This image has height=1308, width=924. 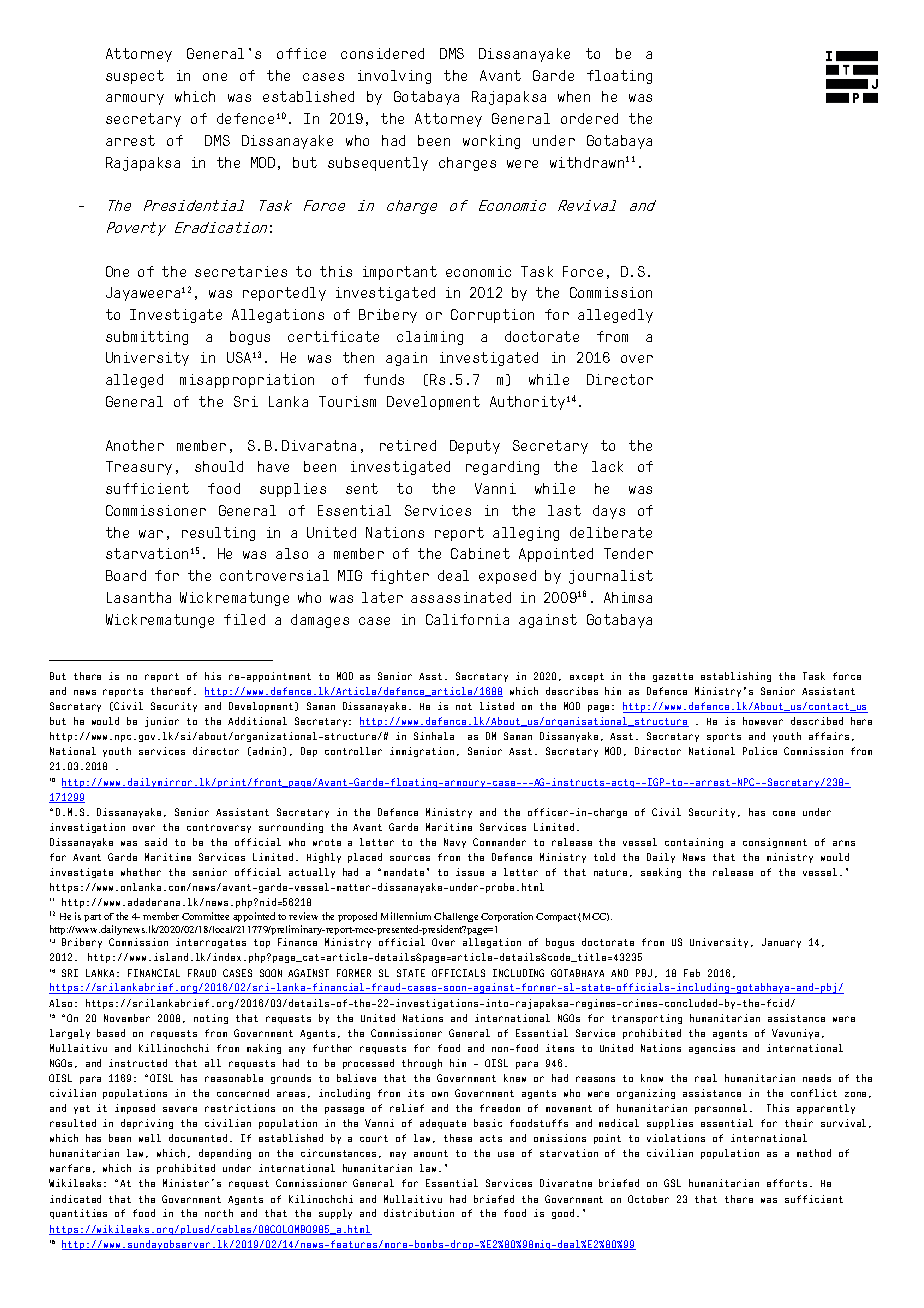 What do you see at coordinates (589, 118) in the image?
I see `ordered` at bounding box center [589, 118].
